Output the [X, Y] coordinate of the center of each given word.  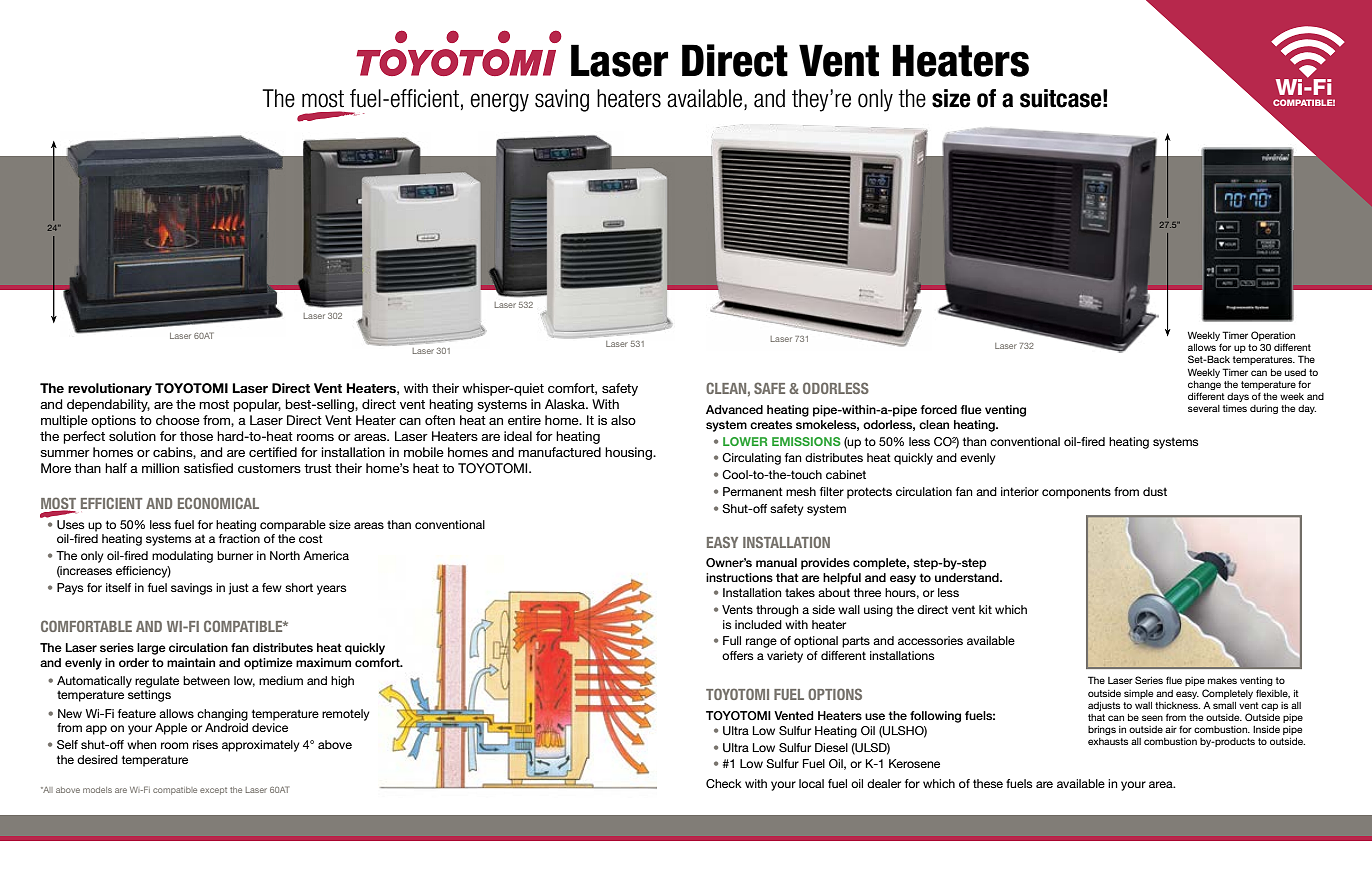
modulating [182, 557]
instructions [739, 577]
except [213, 791]
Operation [1273, 337]
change [1204, 385]
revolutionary [110, 389]
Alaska [566, 404]
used [1295, 372]
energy [499, 102]
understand [968, 577]
